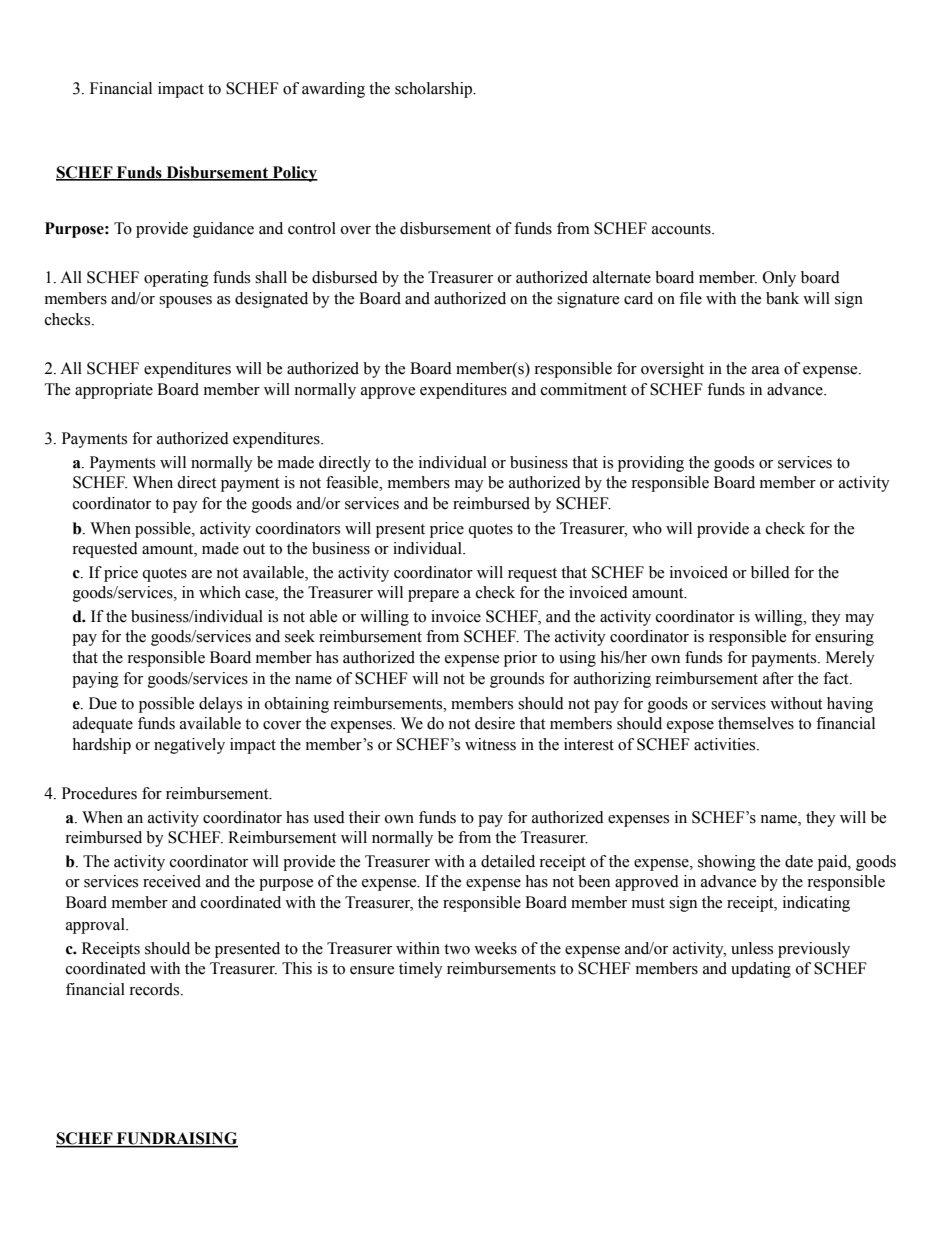 This screenshot has height=1233, width=952. Describe the element at coordinates (490, 744) in the screenshot. I see `witness` at that location.
